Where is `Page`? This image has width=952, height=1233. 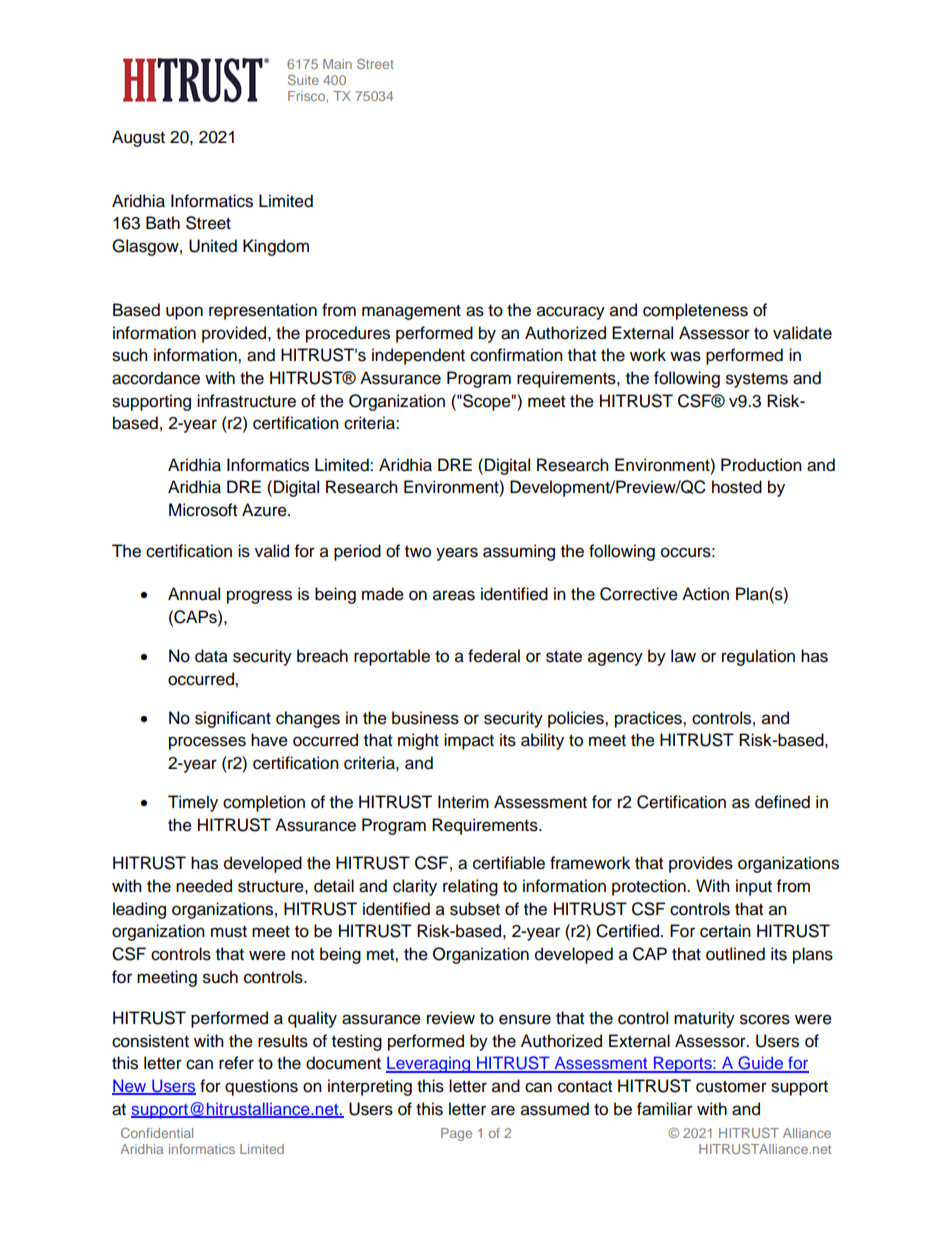
Page is located at coordinates (456, 1134).
